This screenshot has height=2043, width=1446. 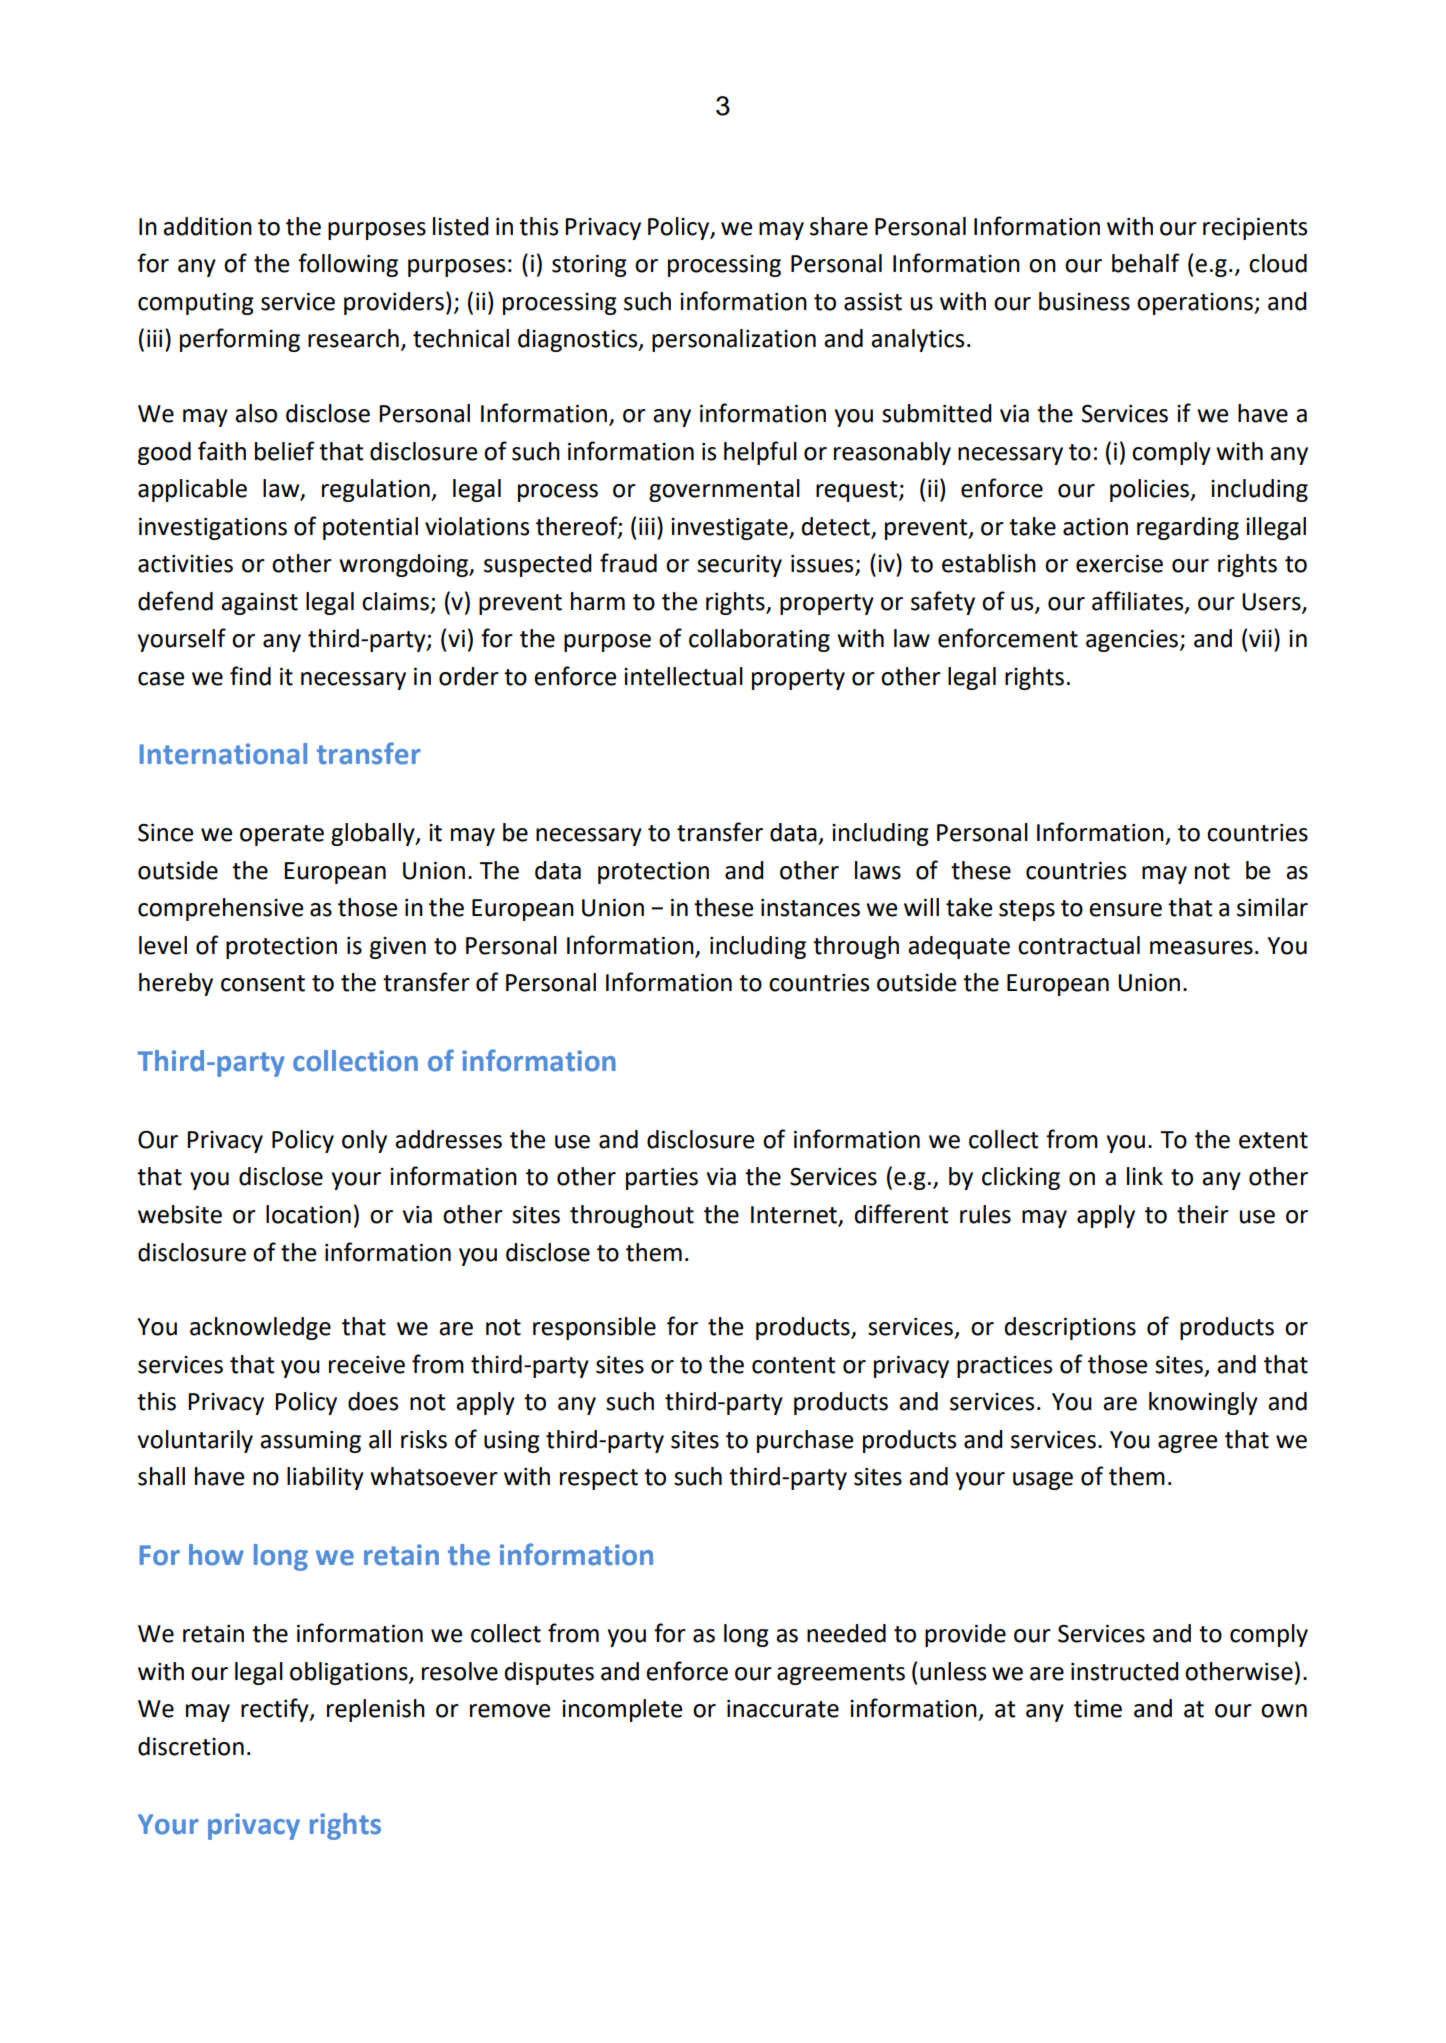 What do you see at coordinates (276, 1710) in the screenshot?
I see `rectify` at bounding box center [276, 1710].
